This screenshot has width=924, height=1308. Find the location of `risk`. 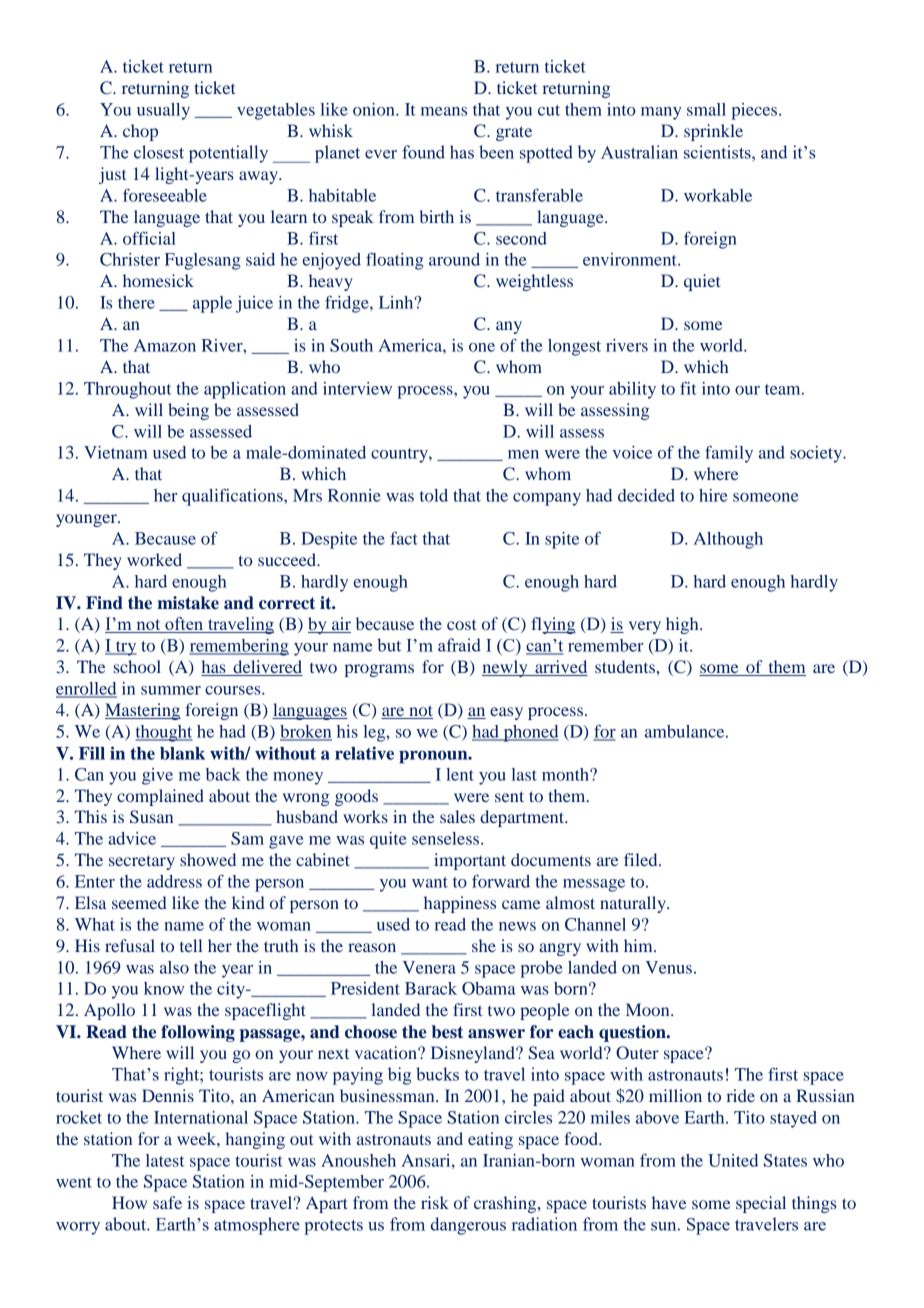

risk is located at coordinates (435, 1202).
